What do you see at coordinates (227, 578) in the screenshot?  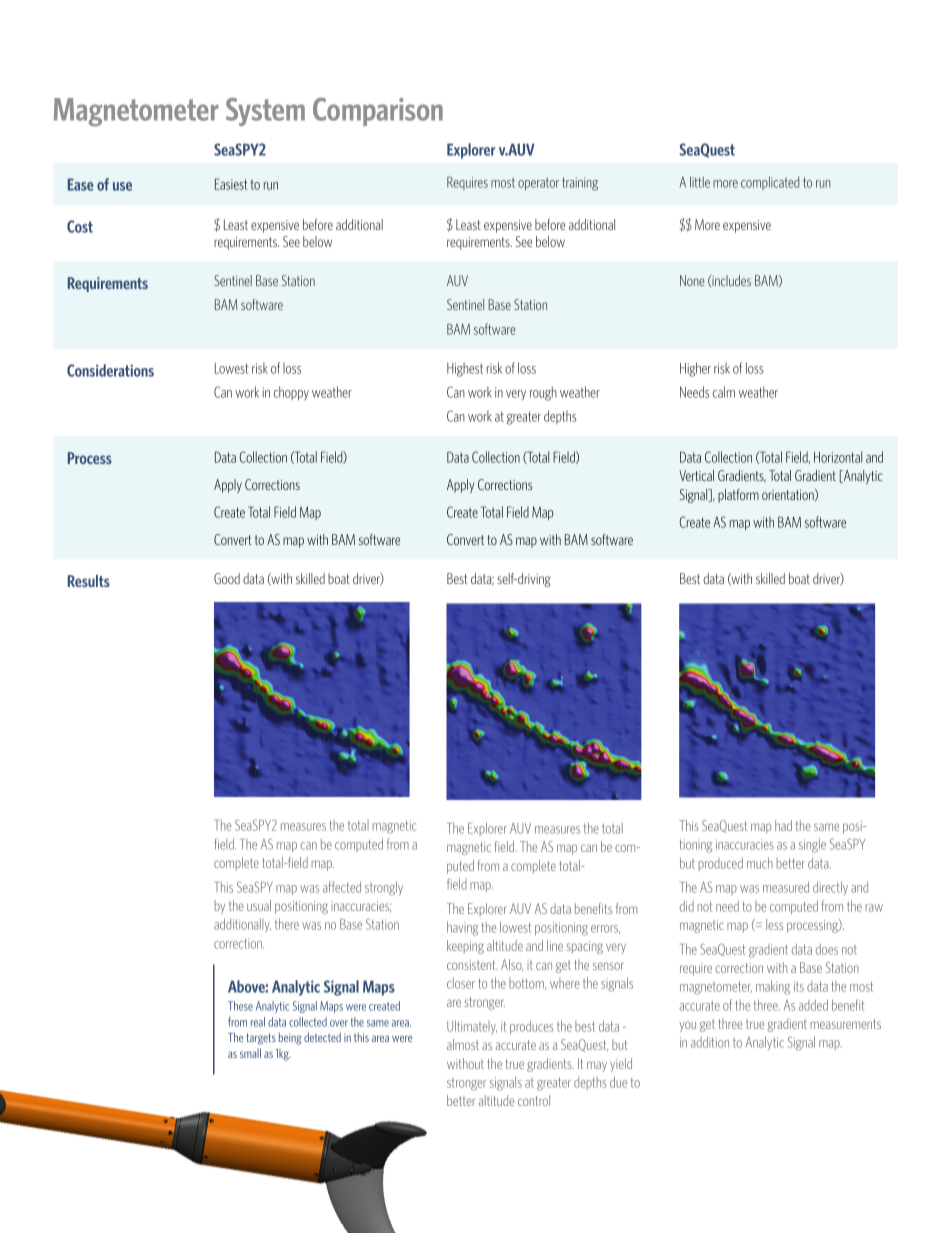 I see `Good` at bounding box center [227, 578].
